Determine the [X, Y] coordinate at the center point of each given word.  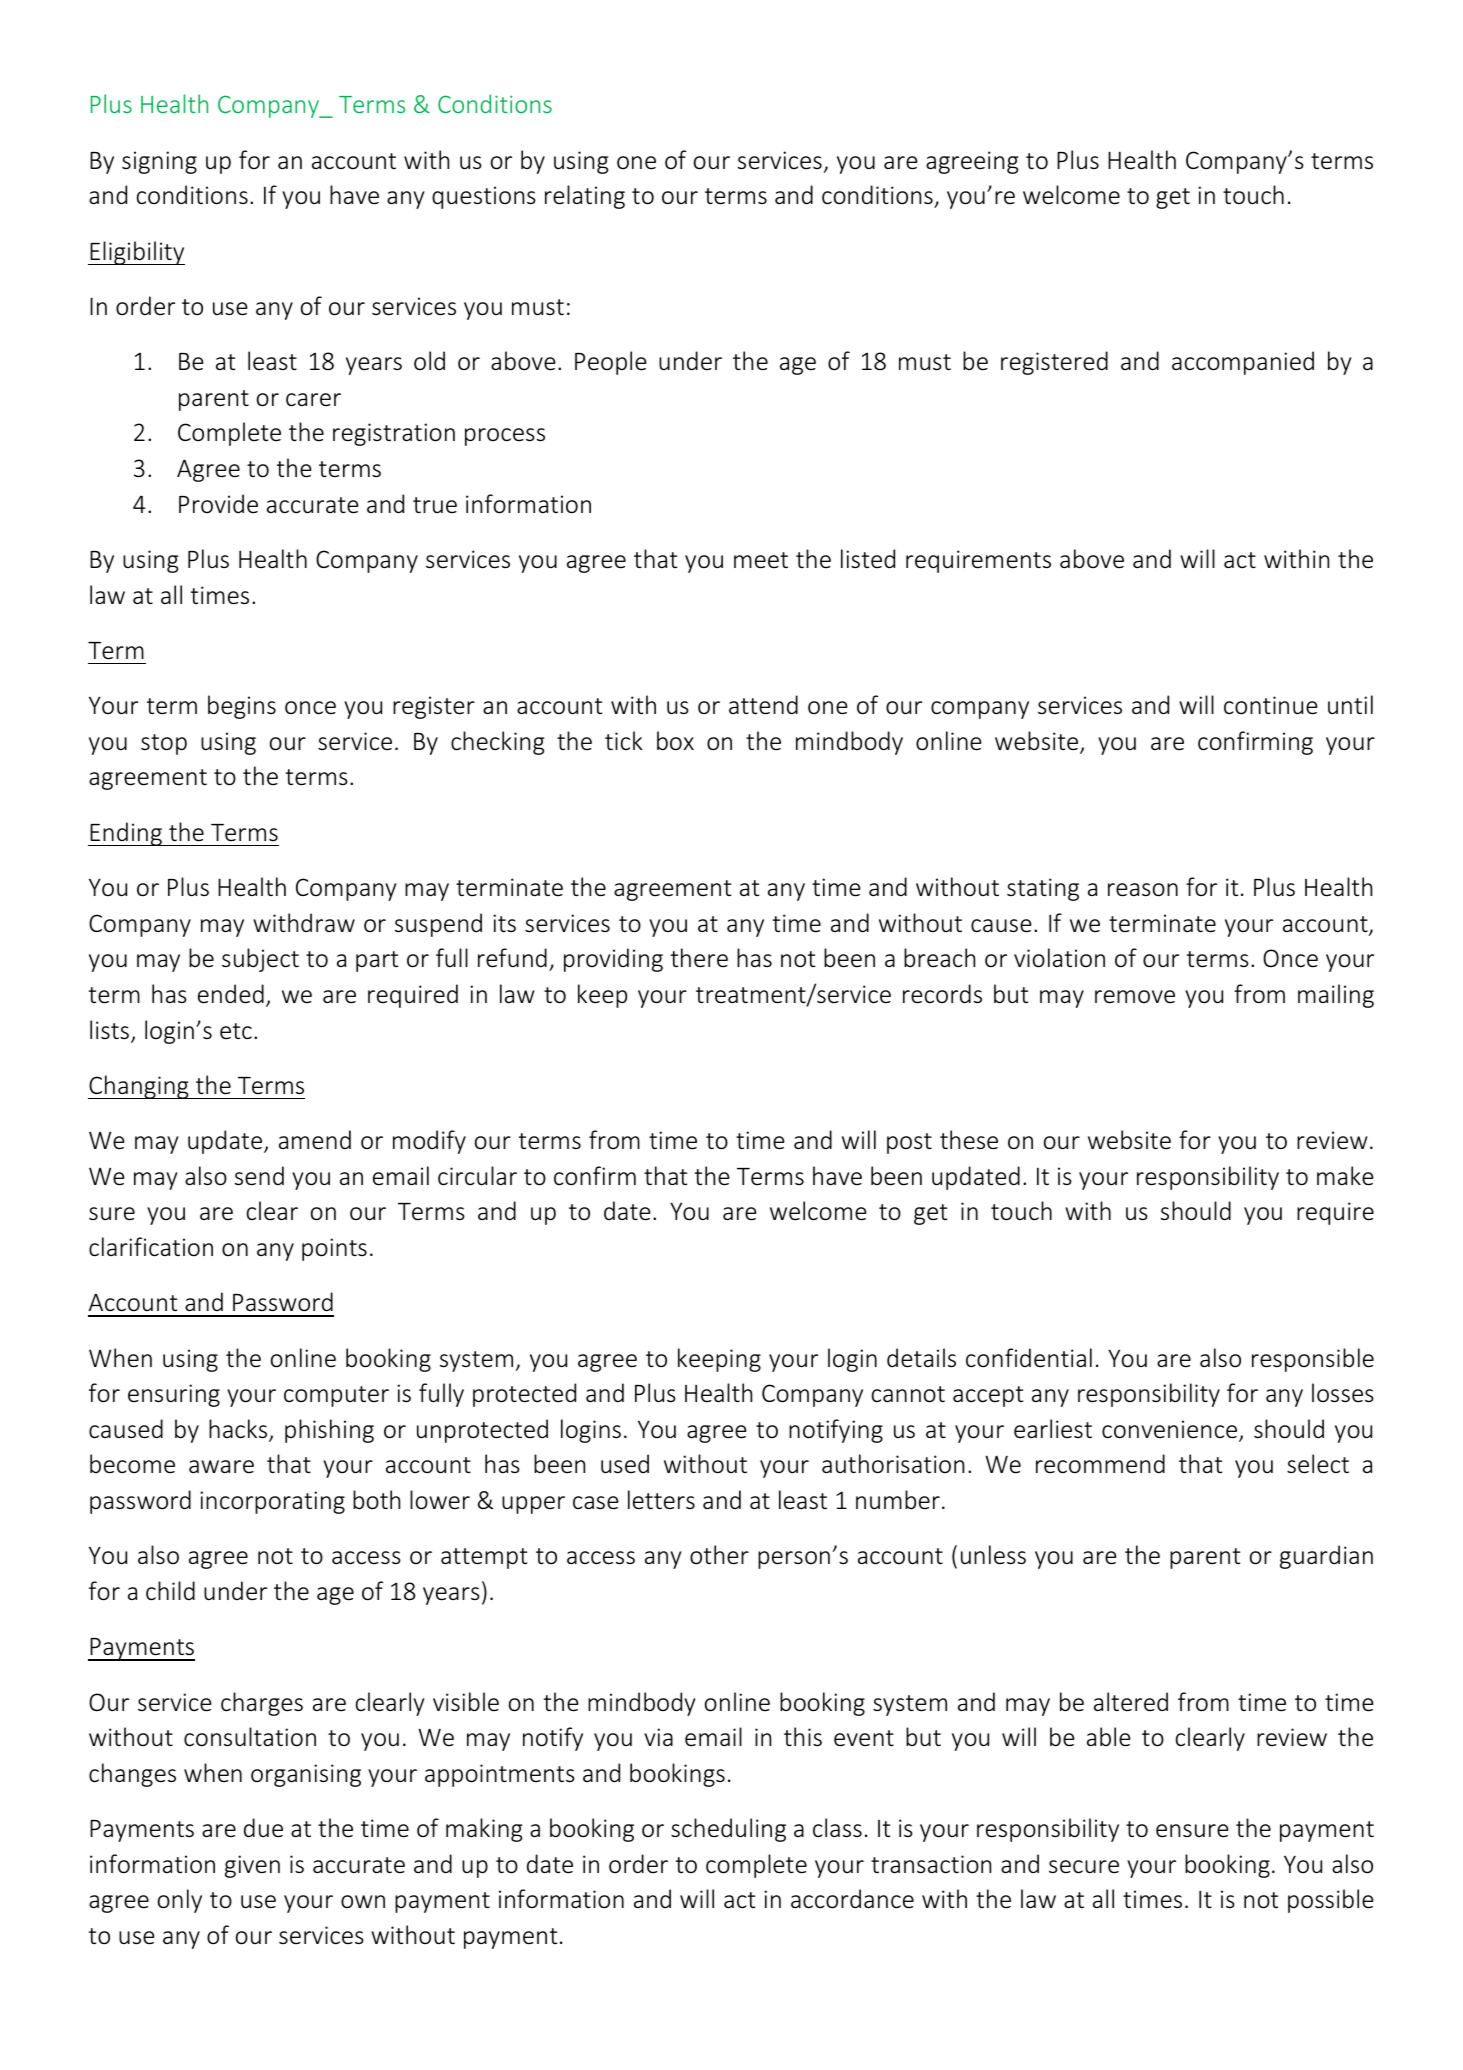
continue [1271, 705]
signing [159, 162]
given [252, 1866]
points [334, 1249]
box [675, 741]
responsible [1313, 1360]
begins [242, 707]
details [921, 1358]
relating [585, 197]
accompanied [1243, 363]
